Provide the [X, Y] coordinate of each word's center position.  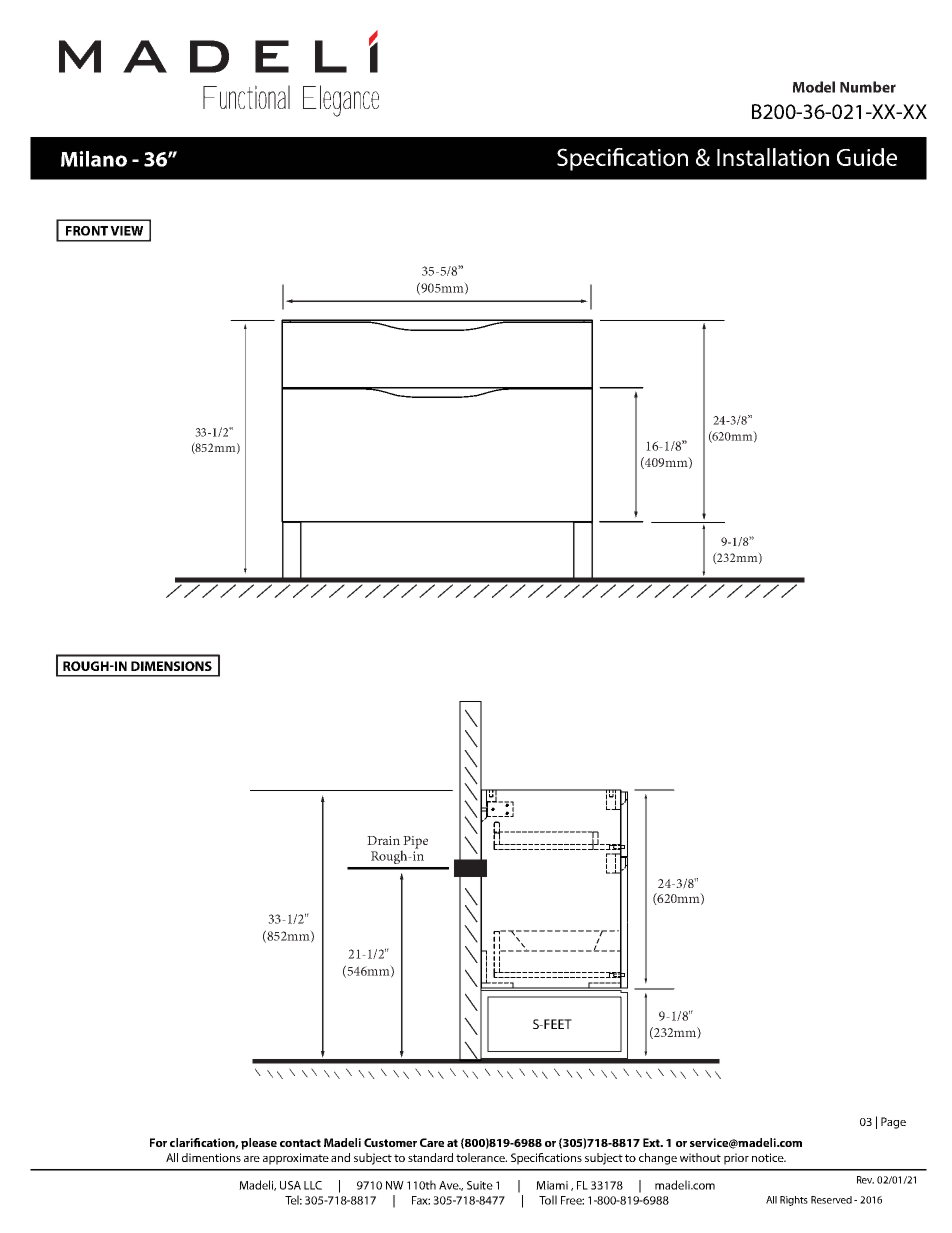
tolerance [481, 1157]
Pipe [414, 843]
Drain [383, 840]
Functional [246, 97]
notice [769, 1157]
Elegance [341, 101]
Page [893, 1123]
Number [868, 87]
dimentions [211, 1157]
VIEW [126, 231]
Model [814, 87]
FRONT [87, 231]
